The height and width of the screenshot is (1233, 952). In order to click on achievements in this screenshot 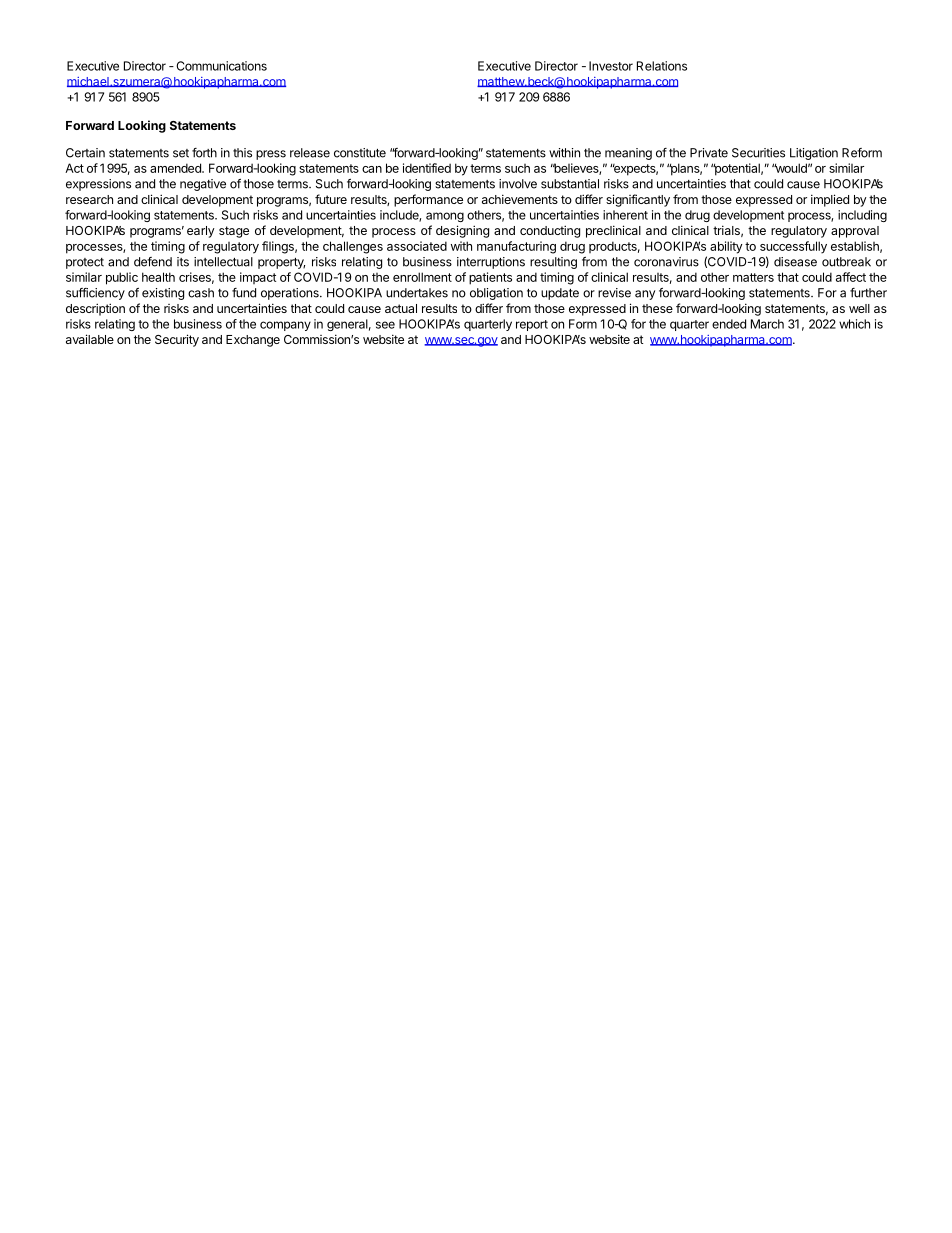, I will do `click(520, 199)`.
